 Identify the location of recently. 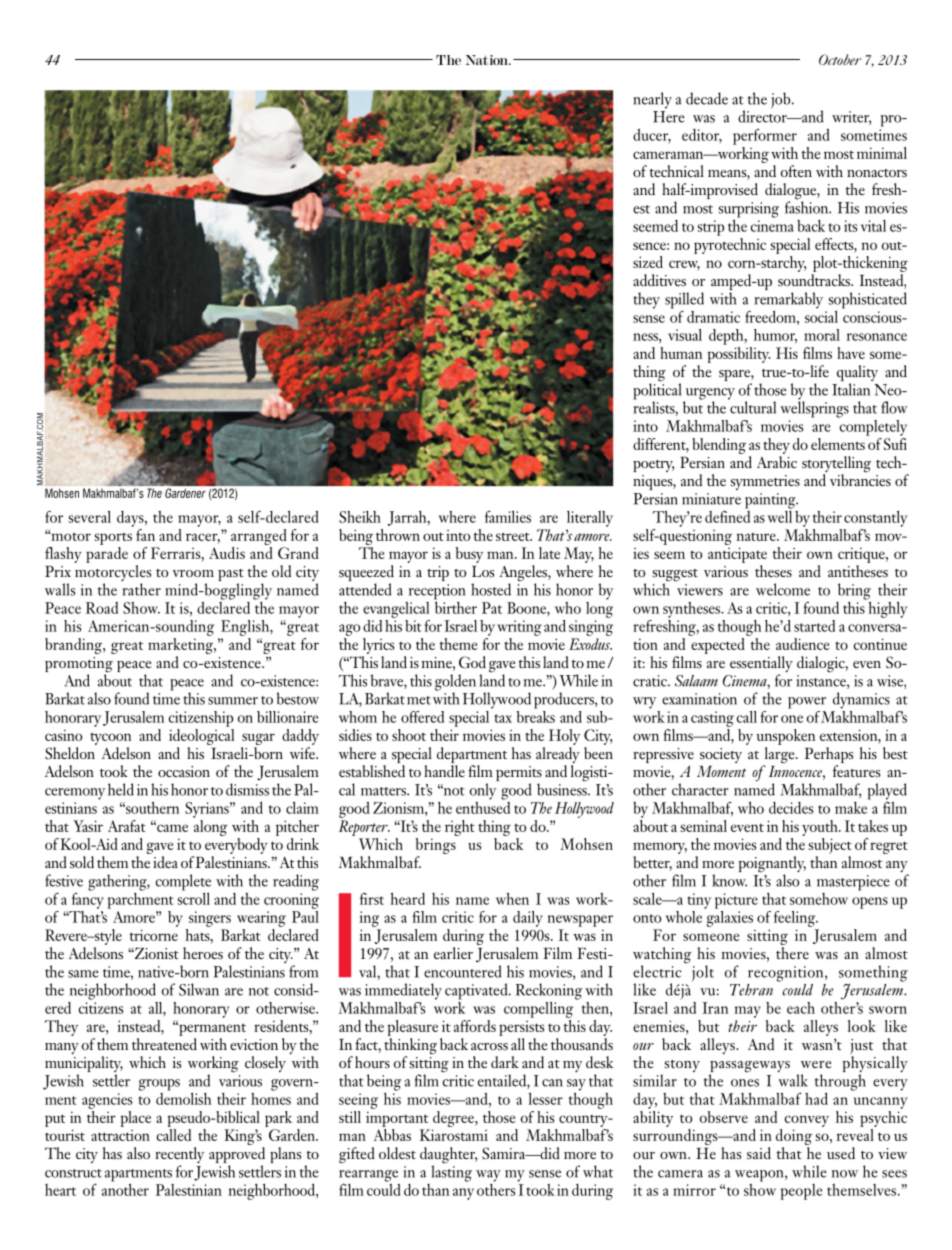
(179, 1156).
